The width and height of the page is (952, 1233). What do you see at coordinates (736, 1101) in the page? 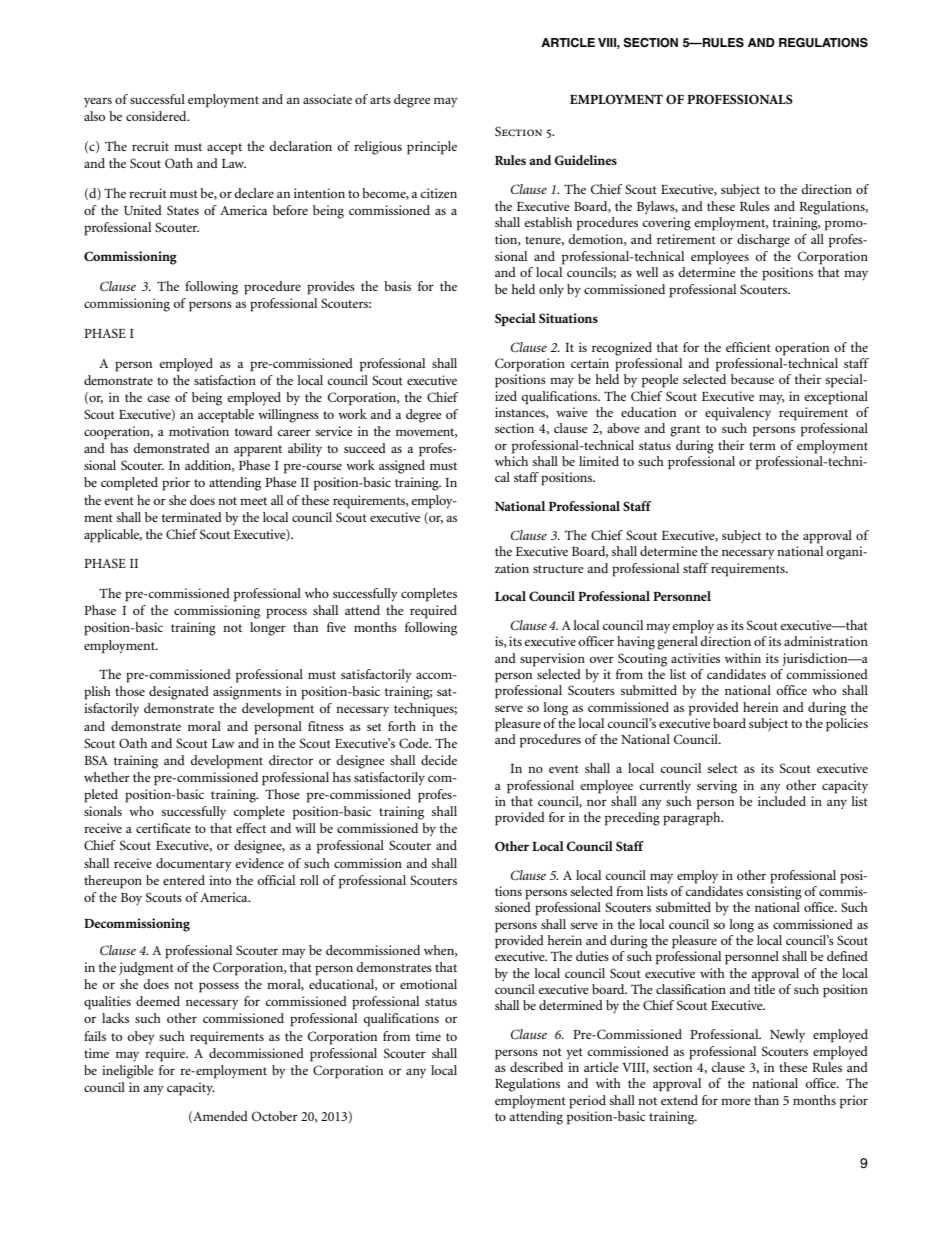
I see `more` at bounding box center [736, 1101].
